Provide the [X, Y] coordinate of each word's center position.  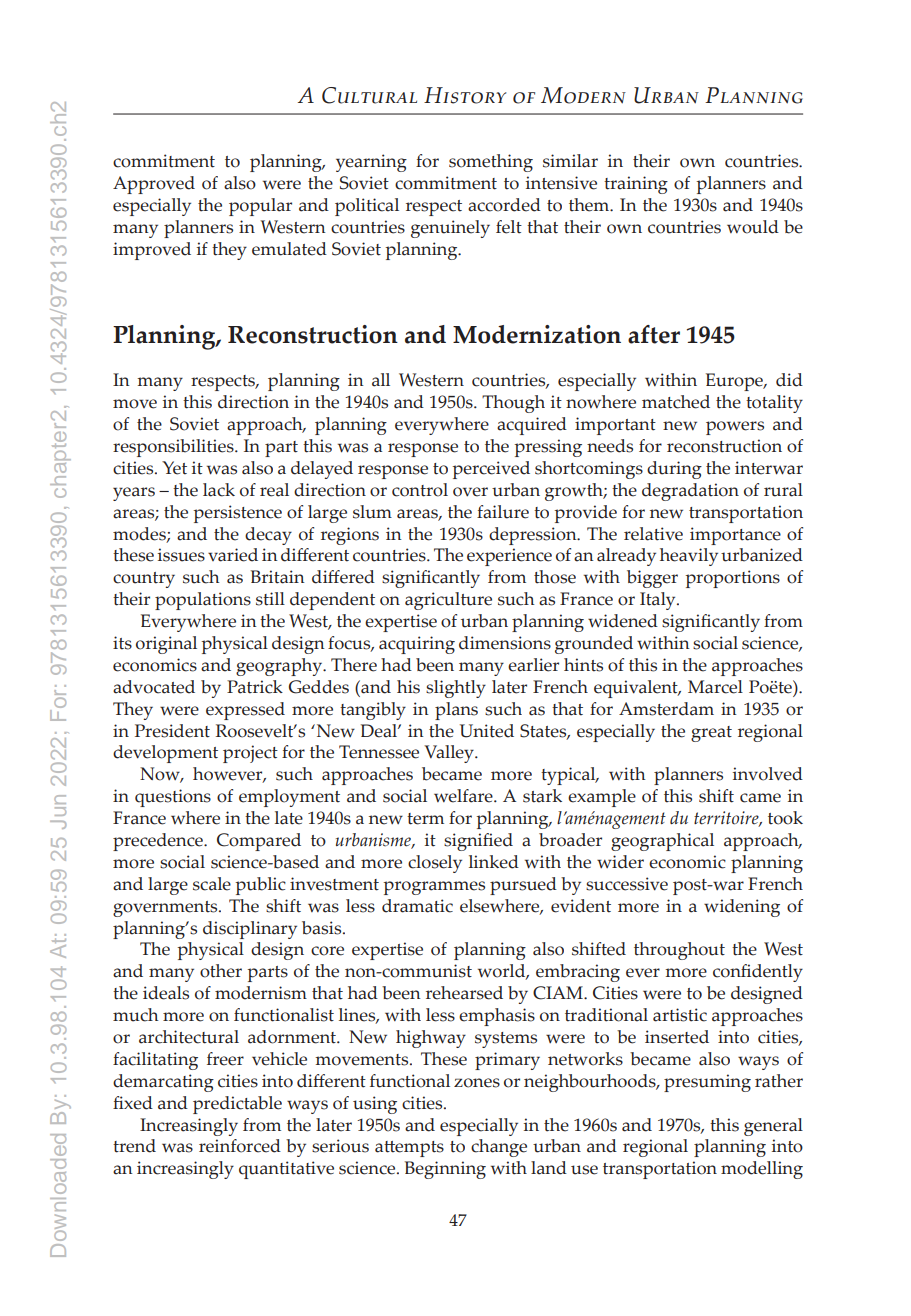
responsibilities [174, 448]
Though [513, 404]
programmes [434, 888]
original [166, 645]
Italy [659, 601]
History [465, 95]
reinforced [240, 1146]
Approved [154, 185]
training [636, 185]
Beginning [445, 1170]
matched [676, 402]
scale [212, 884]
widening [742, 908]
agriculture [448, 601]
